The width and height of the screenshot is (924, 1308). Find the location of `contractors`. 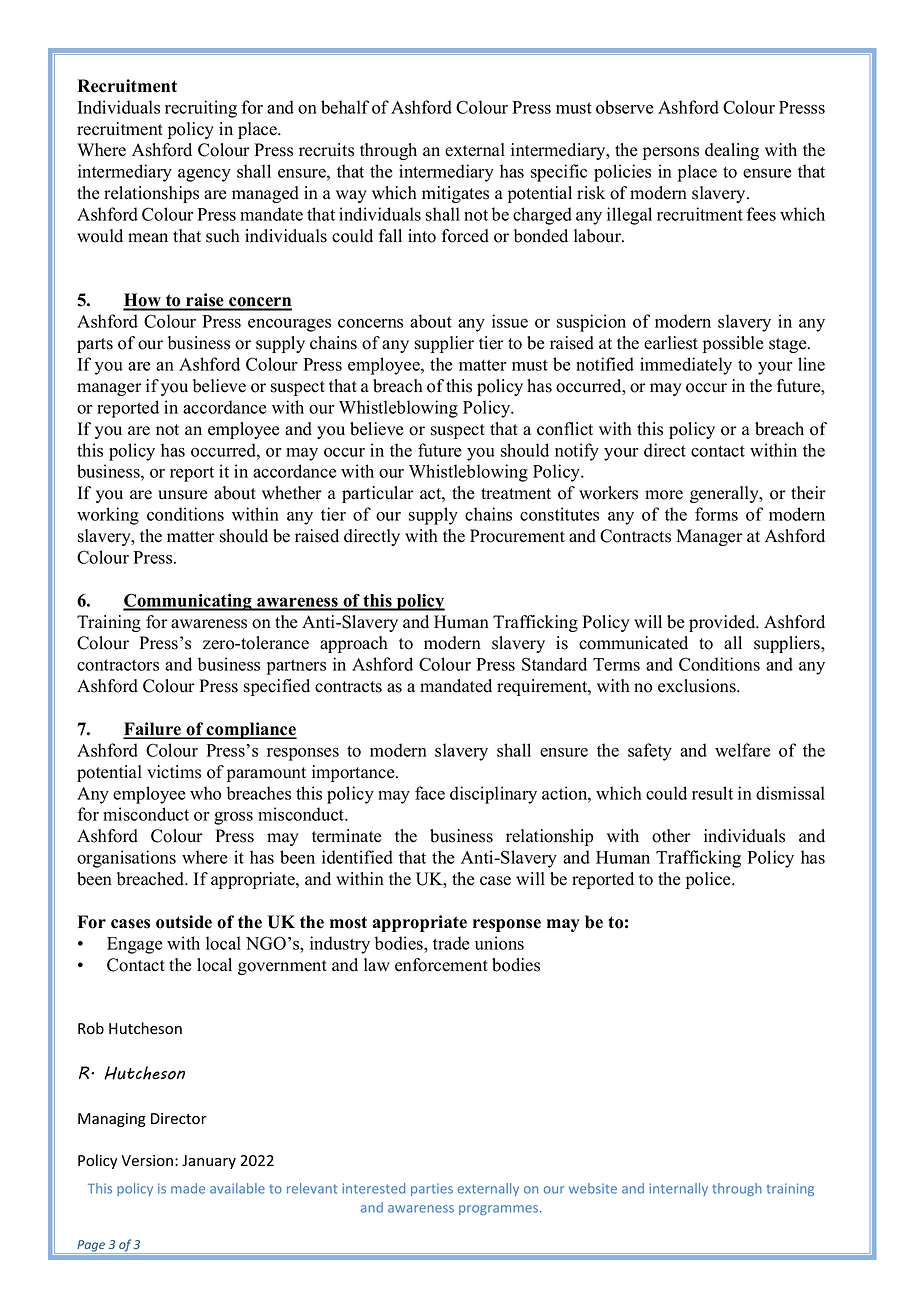

contractors is located at coordinates (118, 665).
